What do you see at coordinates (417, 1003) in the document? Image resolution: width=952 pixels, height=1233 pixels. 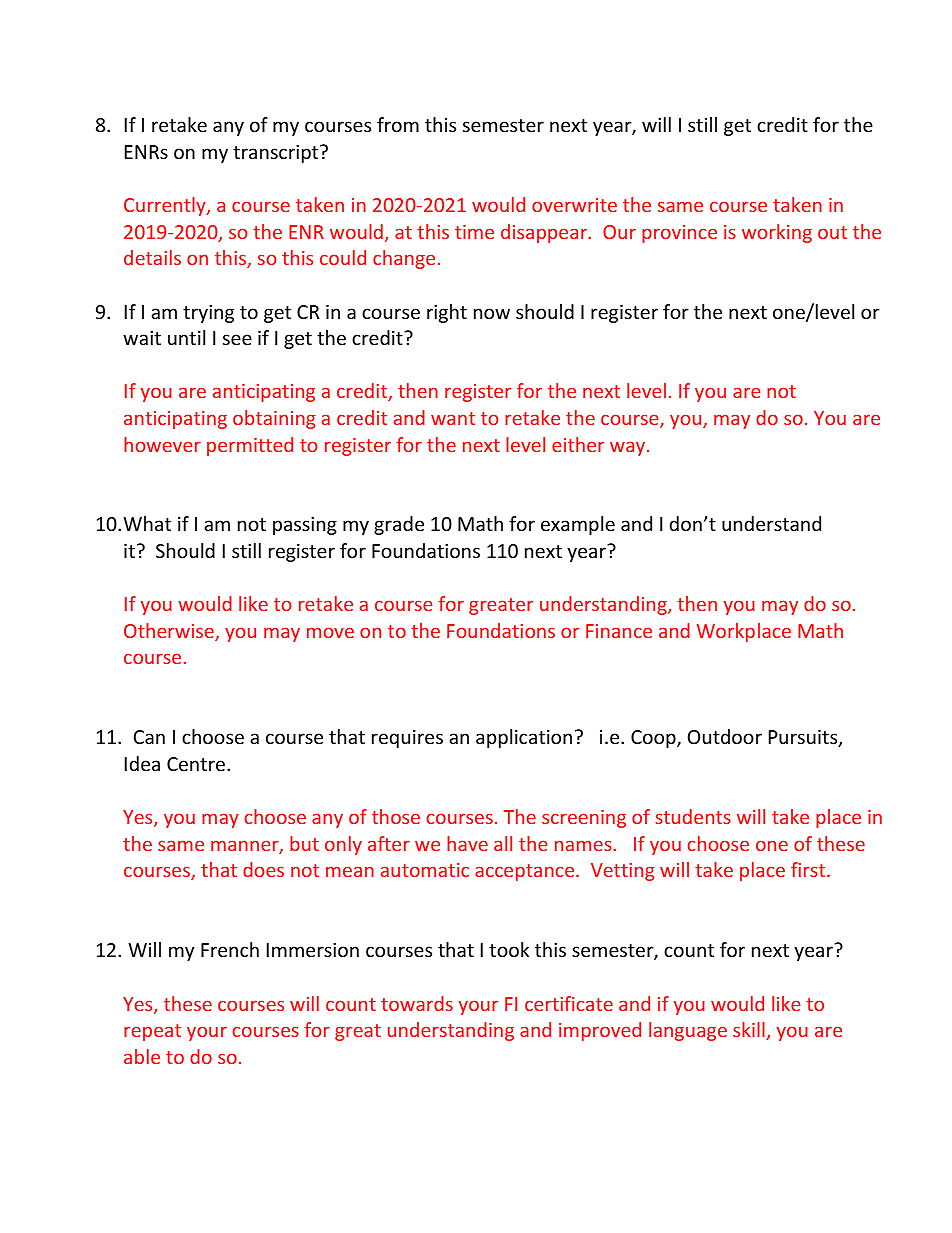 I see `towards` at bounding box center [417, 1003].
